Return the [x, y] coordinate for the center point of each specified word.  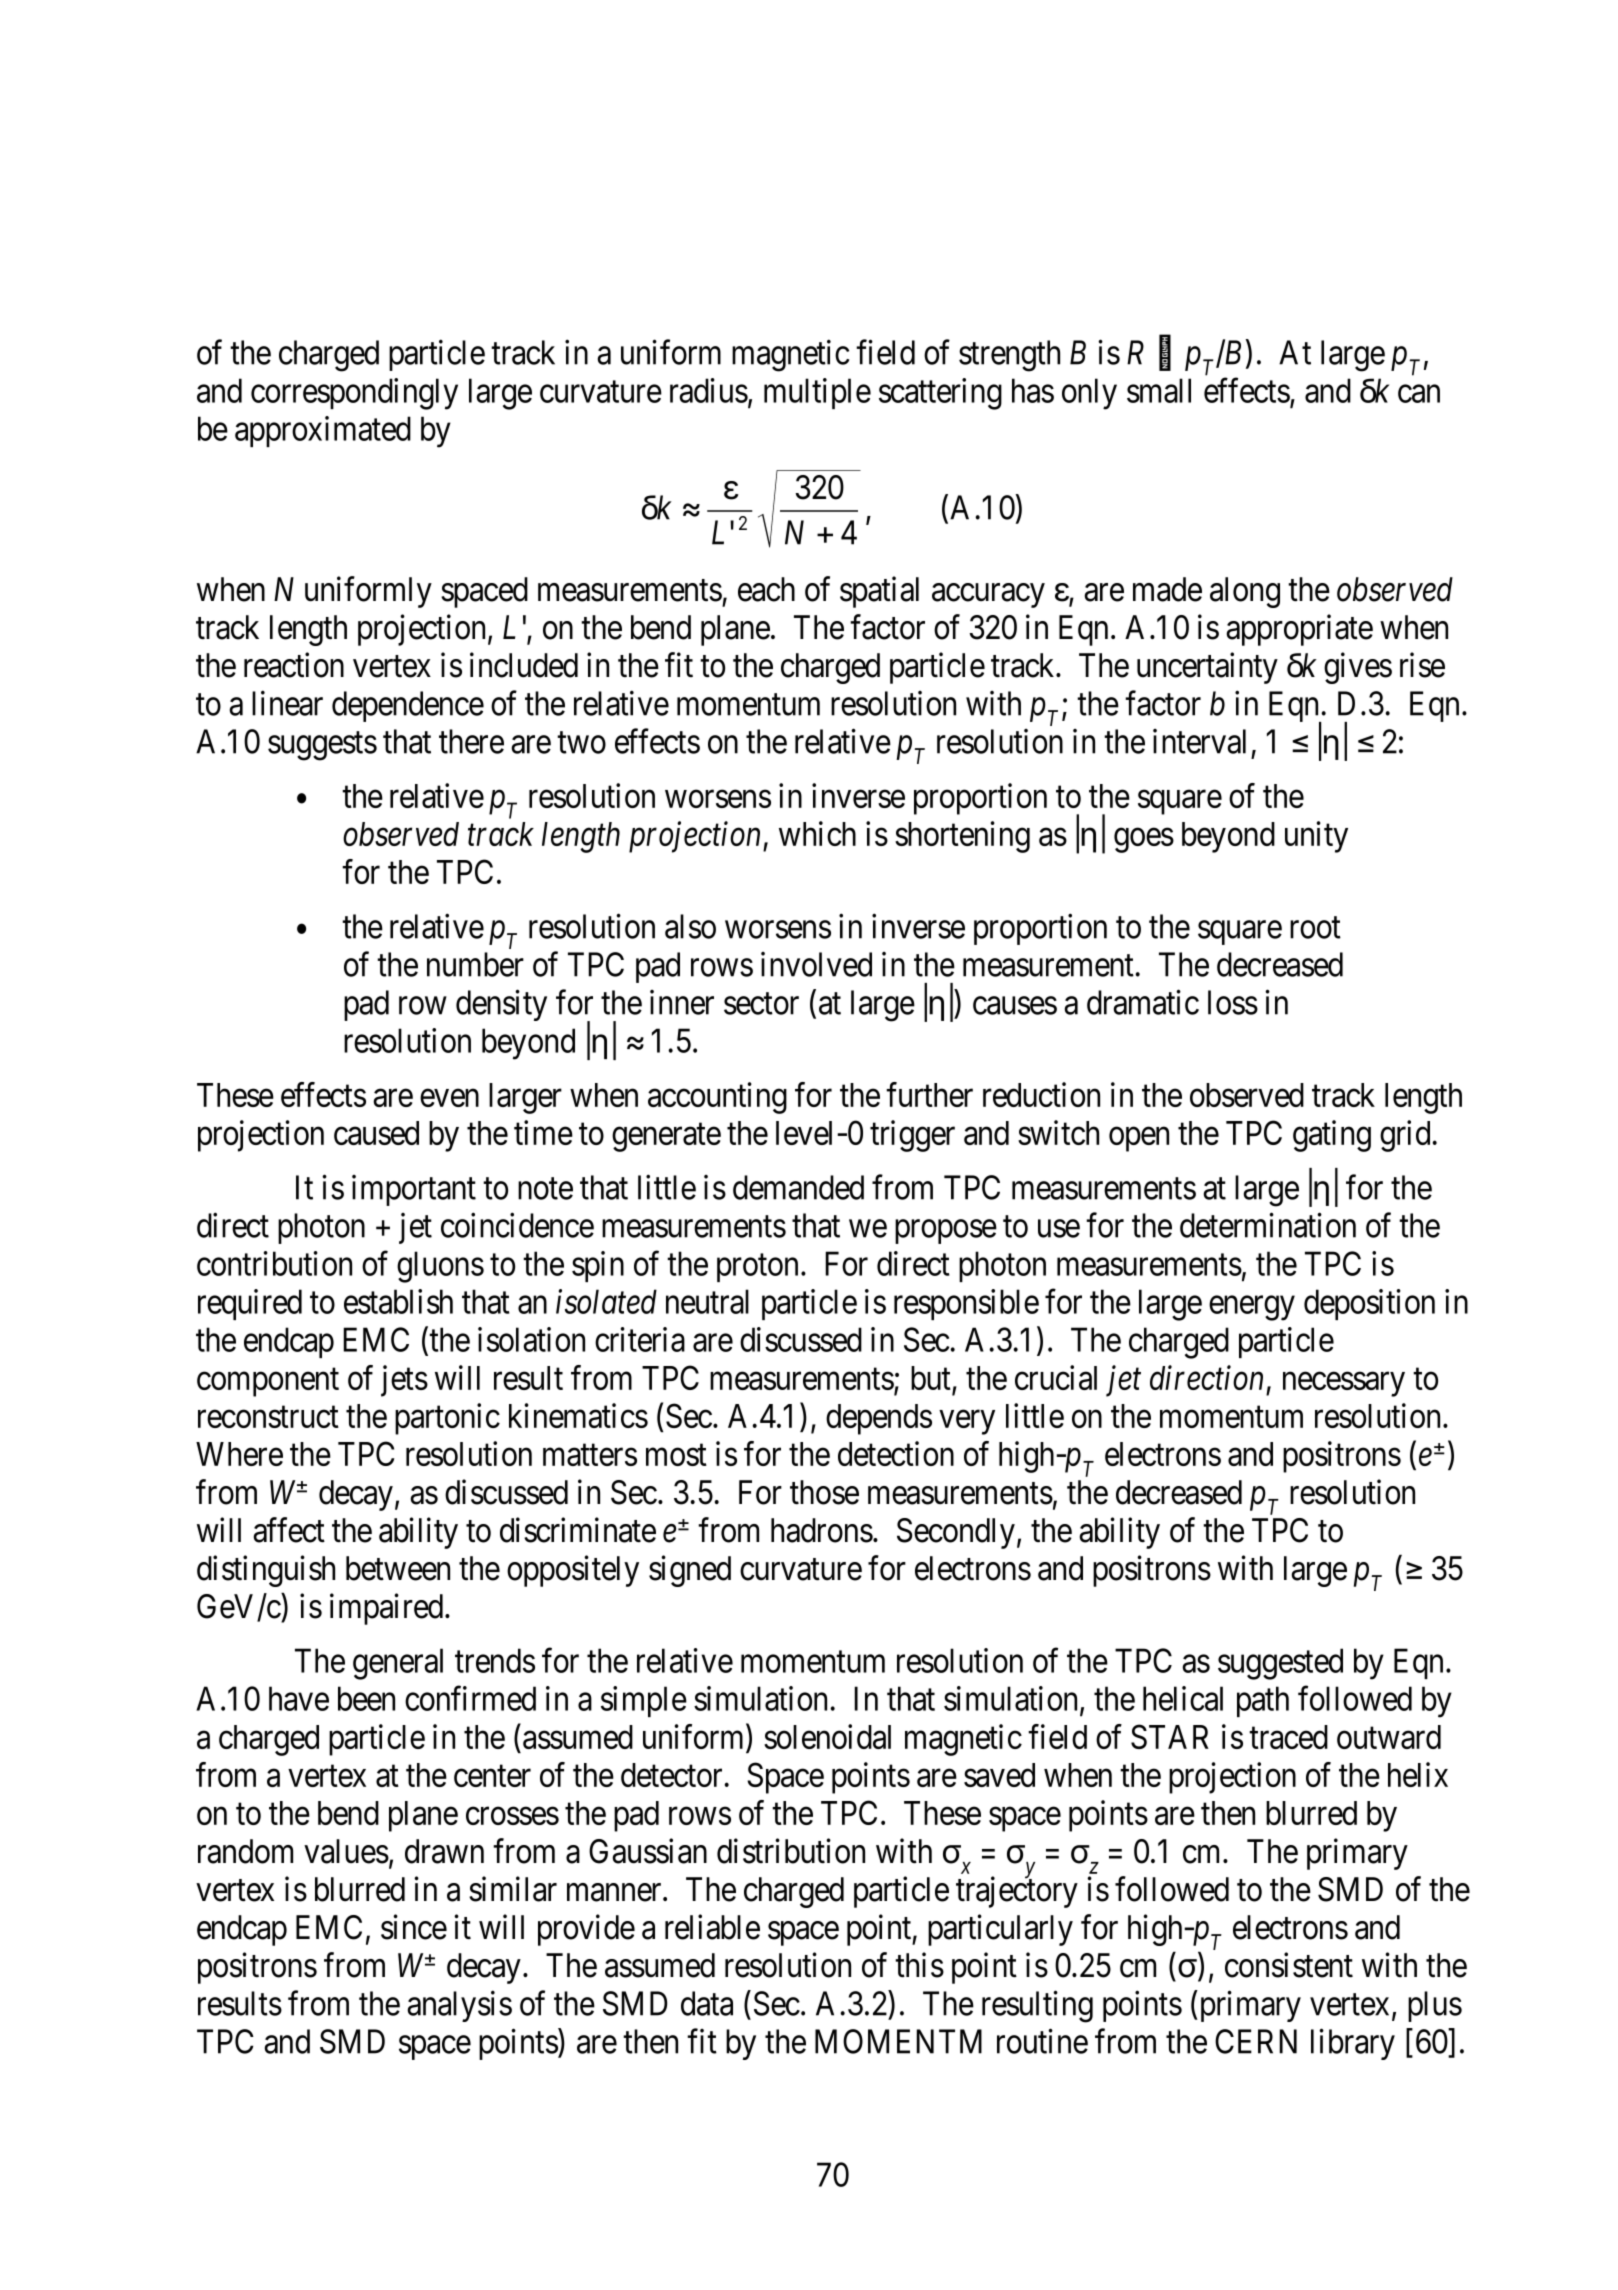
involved [816, 964]
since [414, 1927]
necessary [1344, 1384]
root [1315, 928]
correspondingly [354, 394]
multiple [817, 393]
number [475, 964]
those [824, 1492]
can [1419, 394]
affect [289, 1530]
